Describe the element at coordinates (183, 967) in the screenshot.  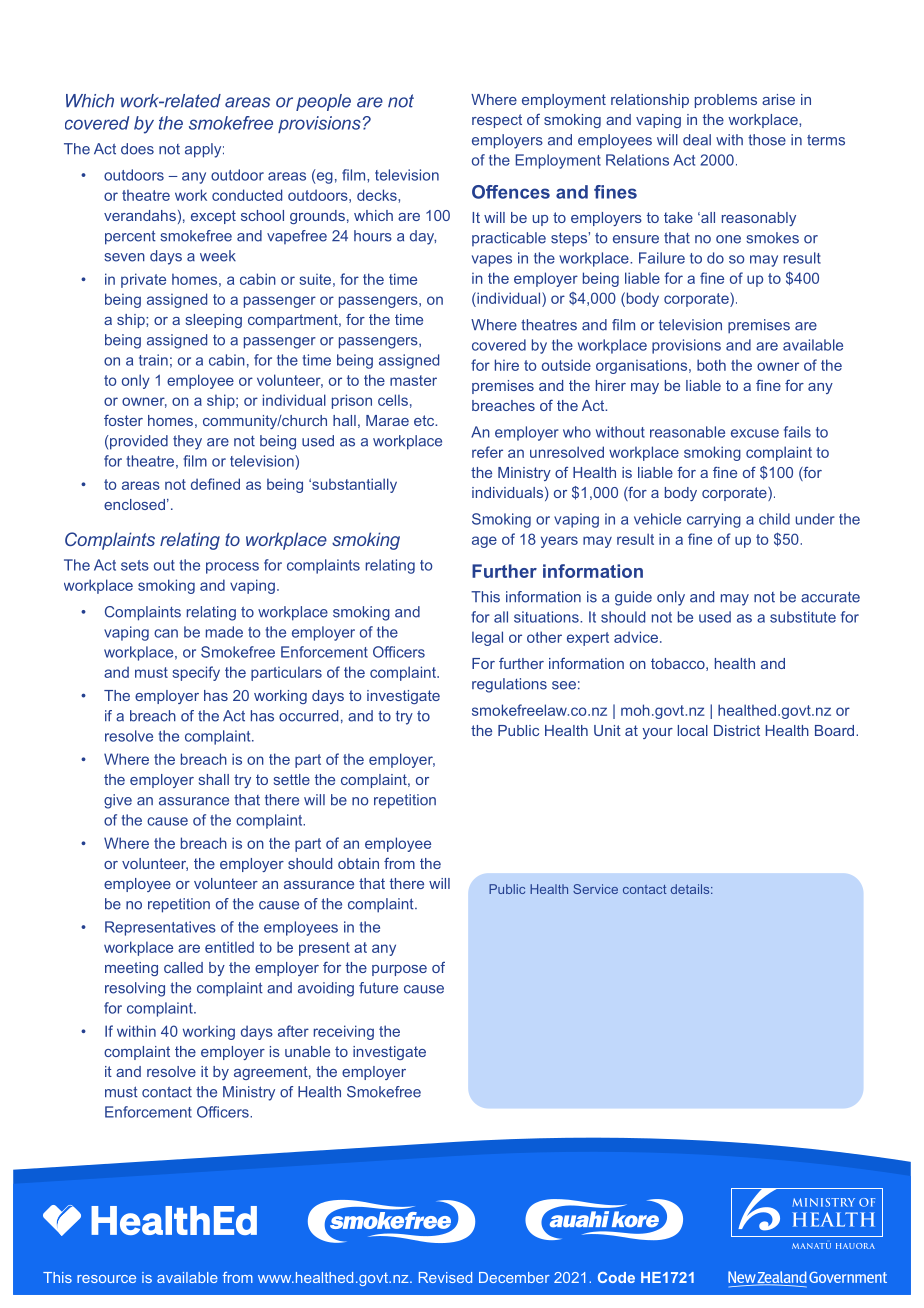
I see `called` at that location.
